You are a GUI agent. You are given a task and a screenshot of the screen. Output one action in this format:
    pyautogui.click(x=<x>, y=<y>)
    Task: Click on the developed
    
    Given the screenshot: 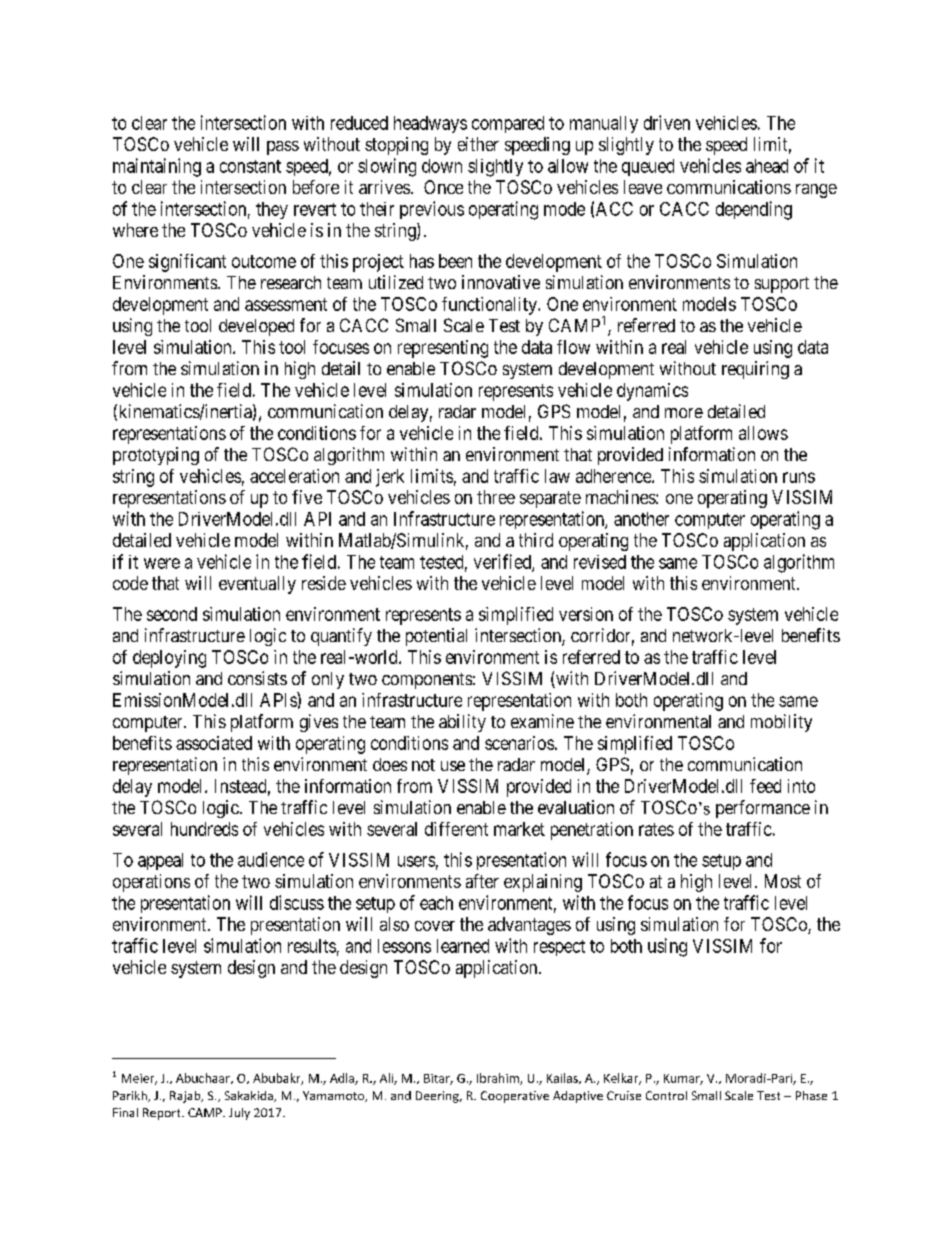 What is the action you would take?
    pyautogui.click(x=256, y=327)
